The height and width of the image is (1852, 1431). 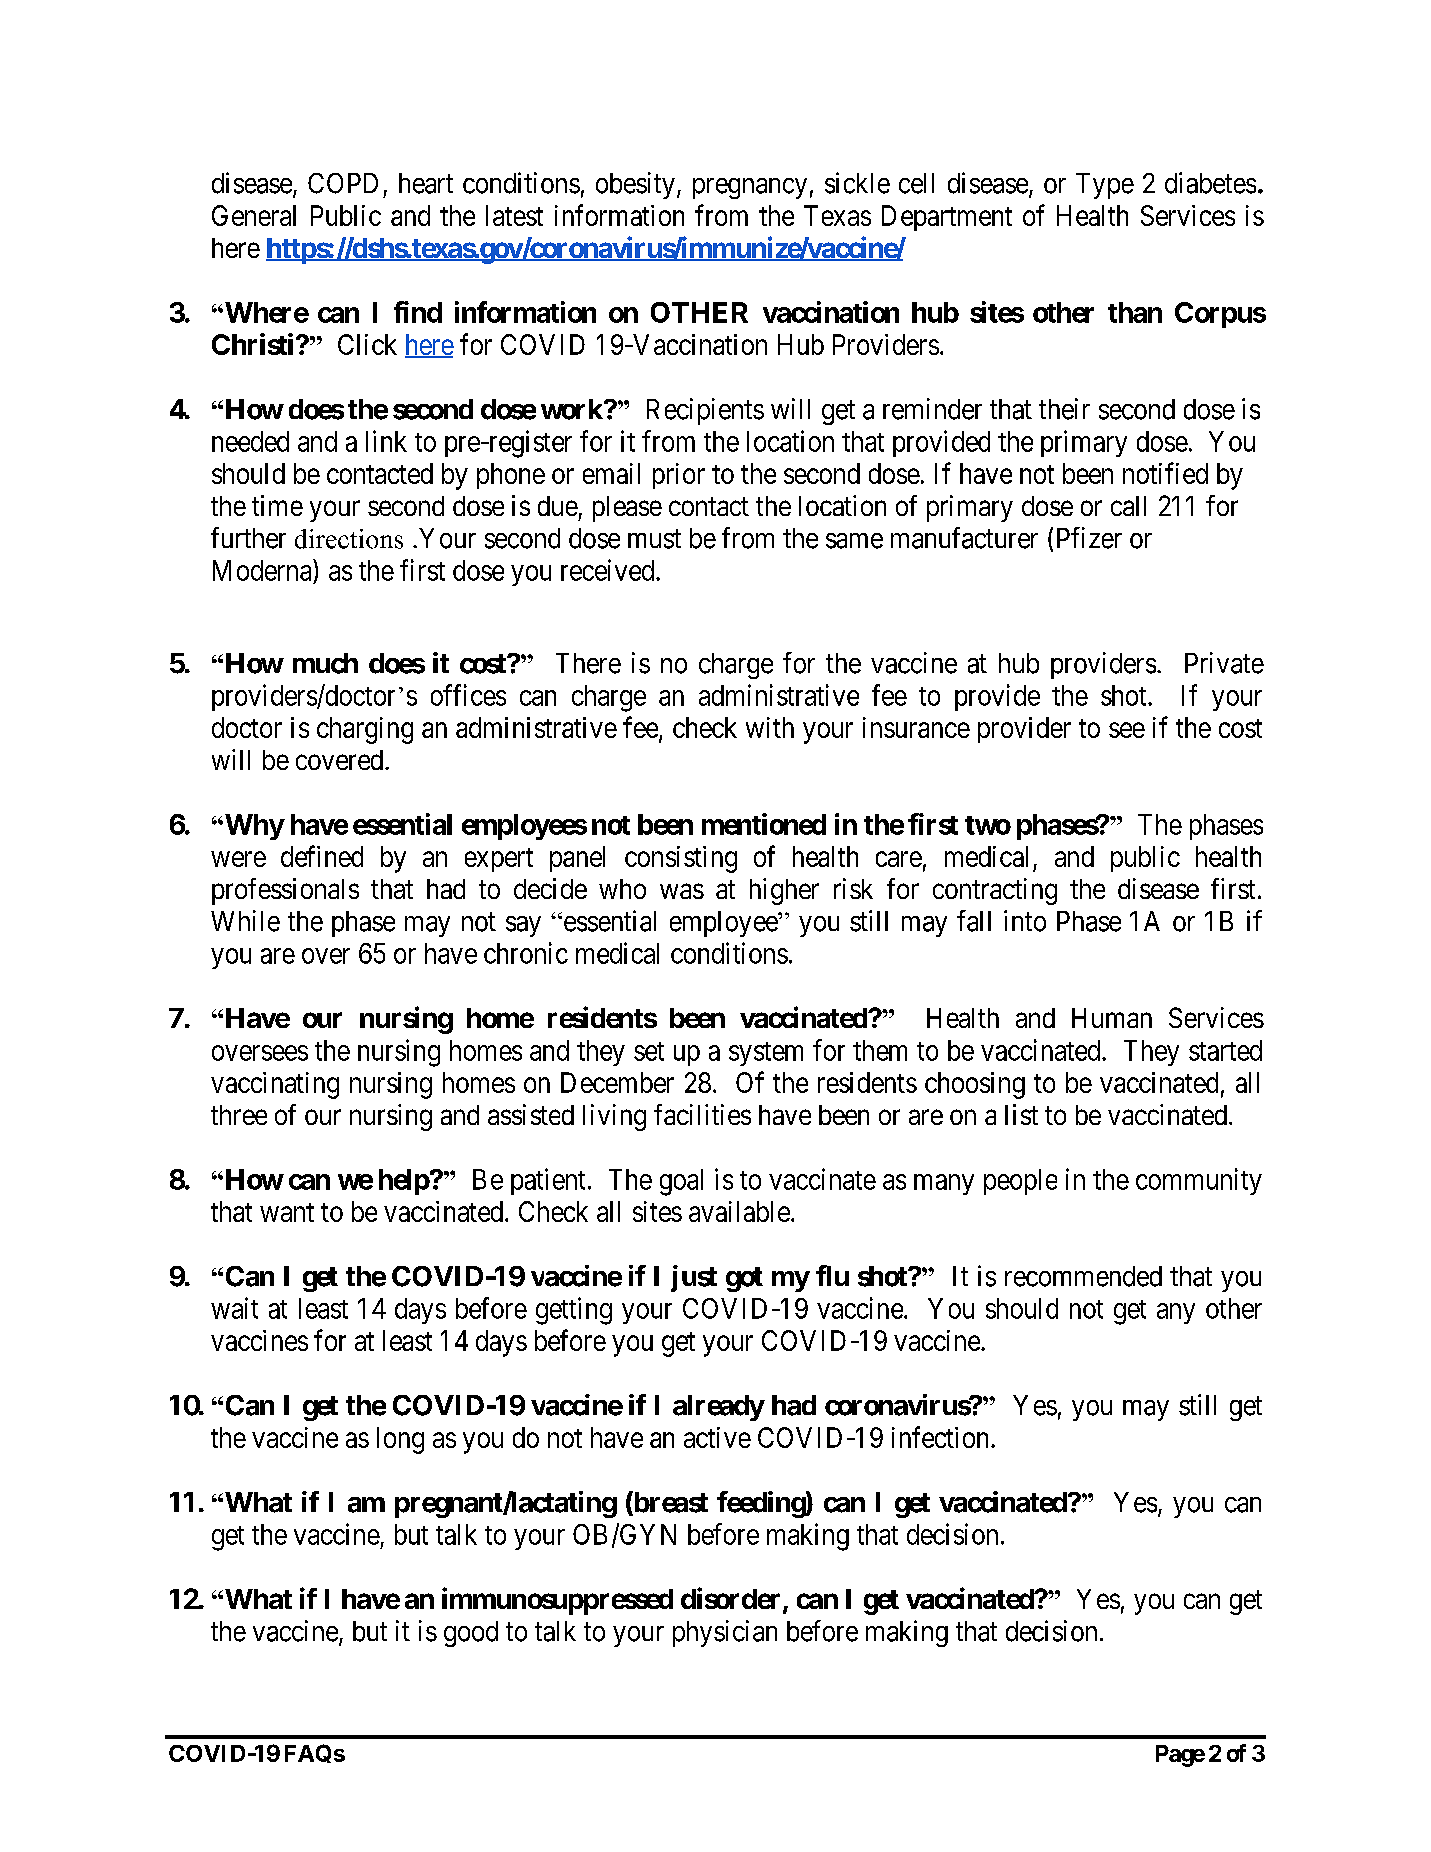 What do you see at coordinates (942, 1437) in the image?
I see `infection` at bounding box center [942, 1437].
